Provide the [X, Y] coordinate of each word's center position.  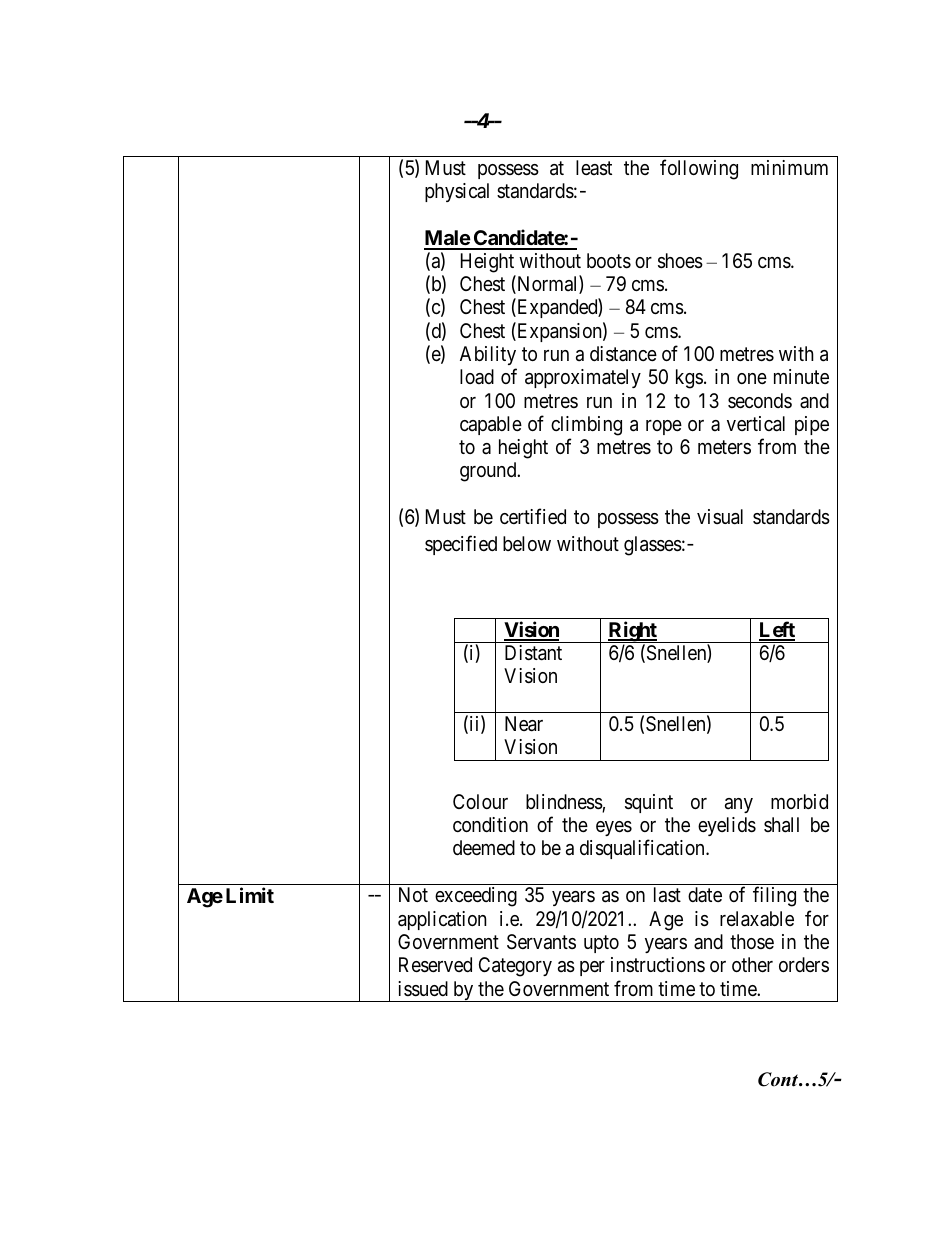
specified [461, 545]
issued [423, 989]
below [527, 543]
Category [515, 967]
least [594, 168]
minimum [789, 167]
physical [457, 192]
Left [777, 630]
